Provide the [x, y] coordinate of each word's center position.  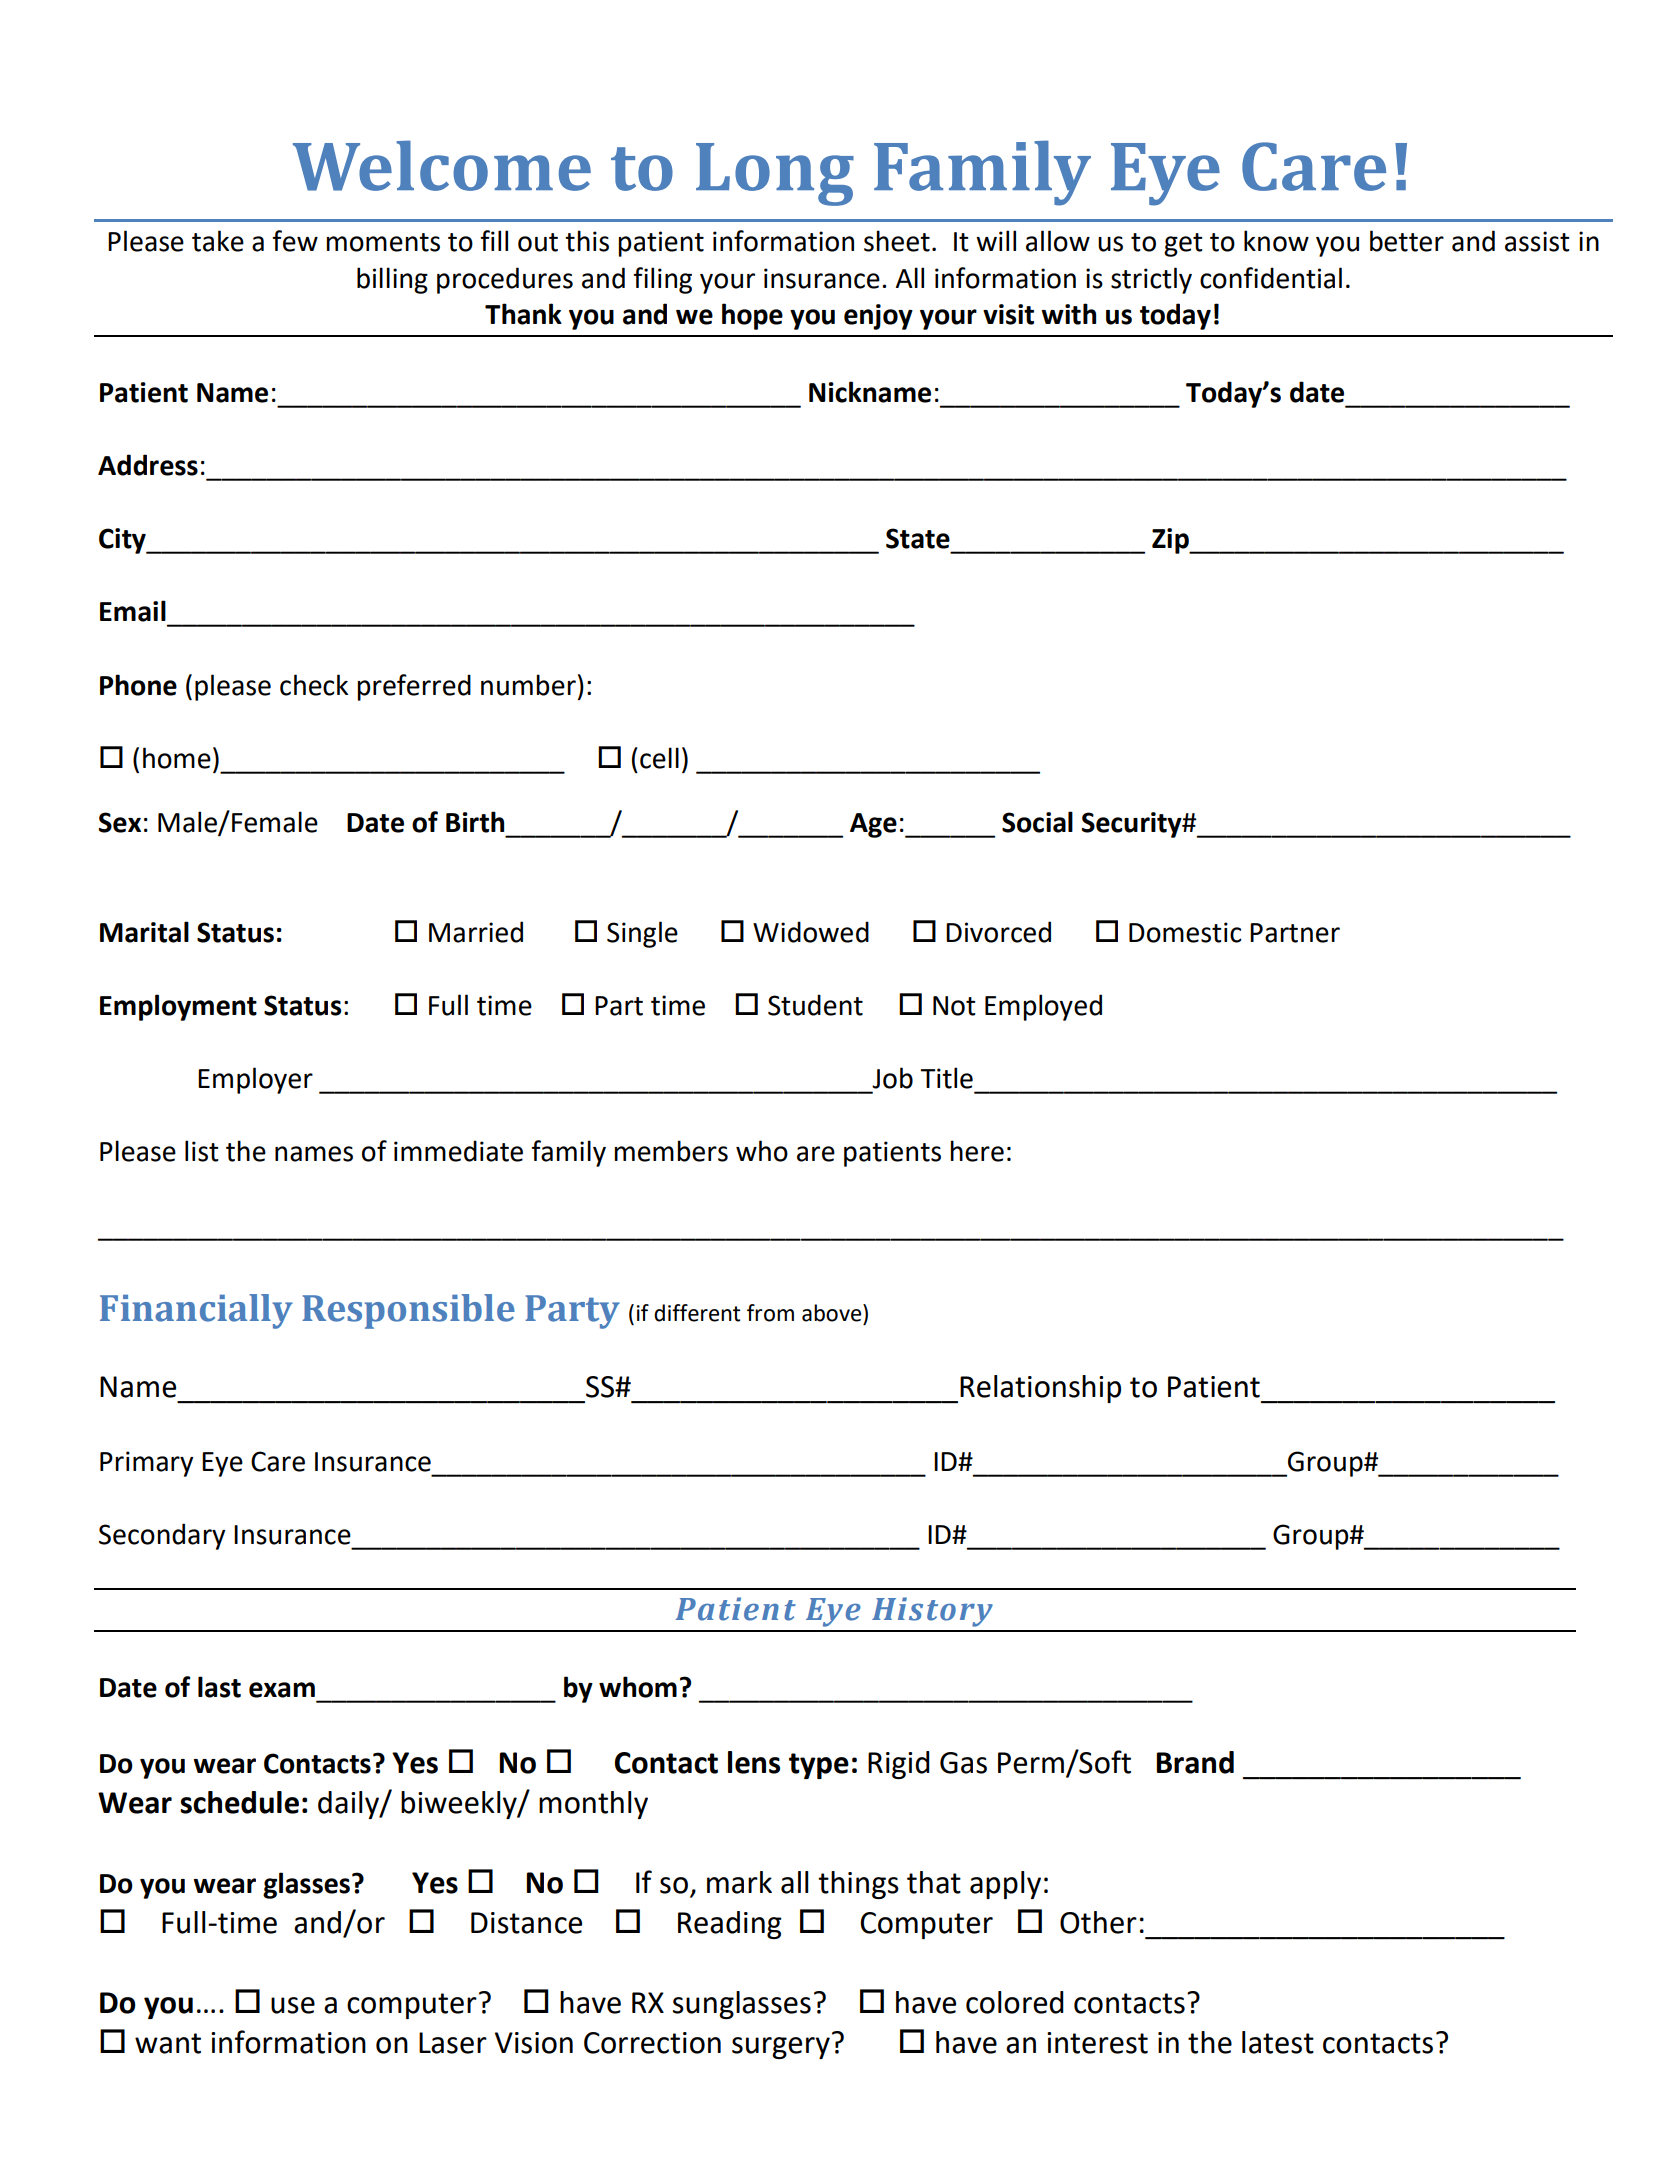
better [1407, 241]
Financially [196, 1311]
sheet [897, 241]
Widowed [811, 932]
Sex [120, 822]
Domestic [1185, 932]
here [977, 1151]
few [295, 241]
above [833, 1313]
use [293, 2005]
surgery [781, 2048]
